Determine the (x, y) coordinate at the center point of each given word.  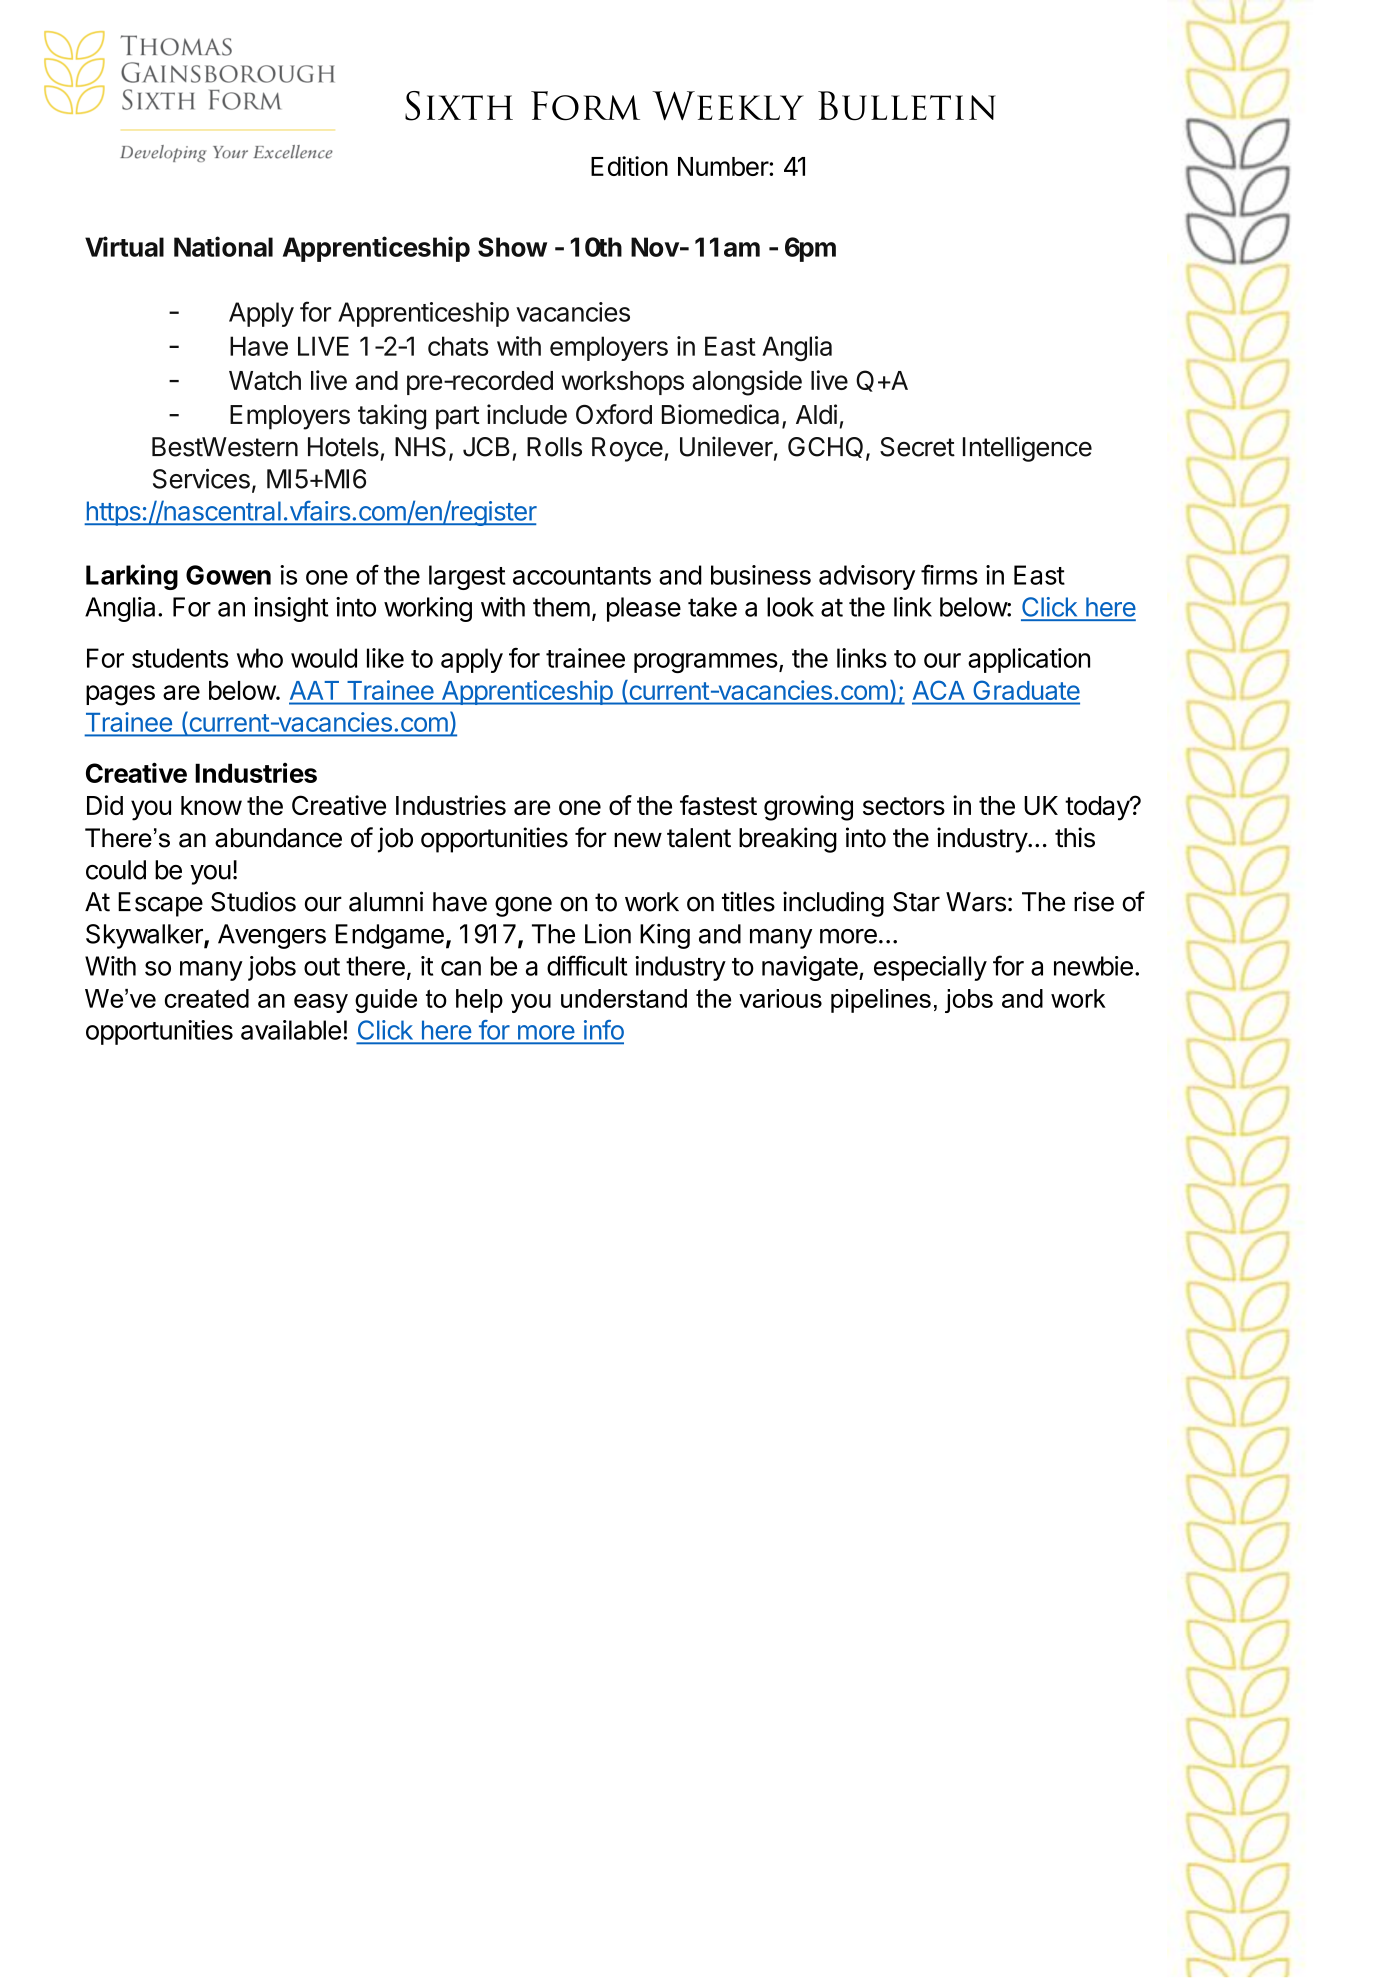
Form (585, 106)
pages (120, 695)
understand (624, 998)
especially (930, 968)
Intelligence (1027, 449)
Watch (265, 380)
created (207, 998)
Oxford (614, 414)
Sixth (459, 106)
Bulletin (907, 106)
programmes (706, 663)
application (1029, 660)
